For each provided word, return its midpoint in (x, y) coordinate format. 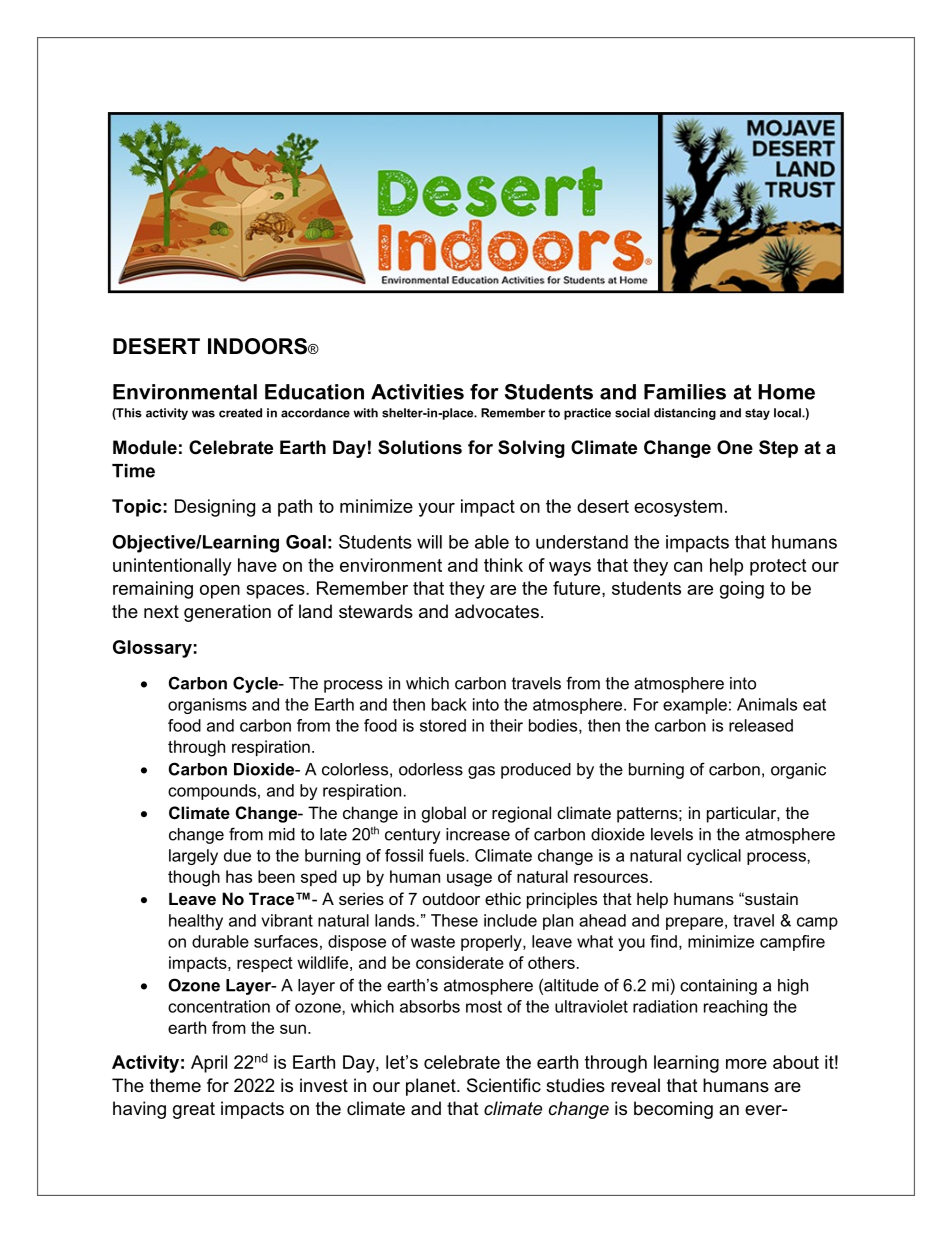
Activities (417, 392)
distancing (685, 414)
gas (481, 772)
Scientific (504, 1085)
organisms (207, 706)
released (761, 725)
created (240, 413)
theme (175, 1085)
